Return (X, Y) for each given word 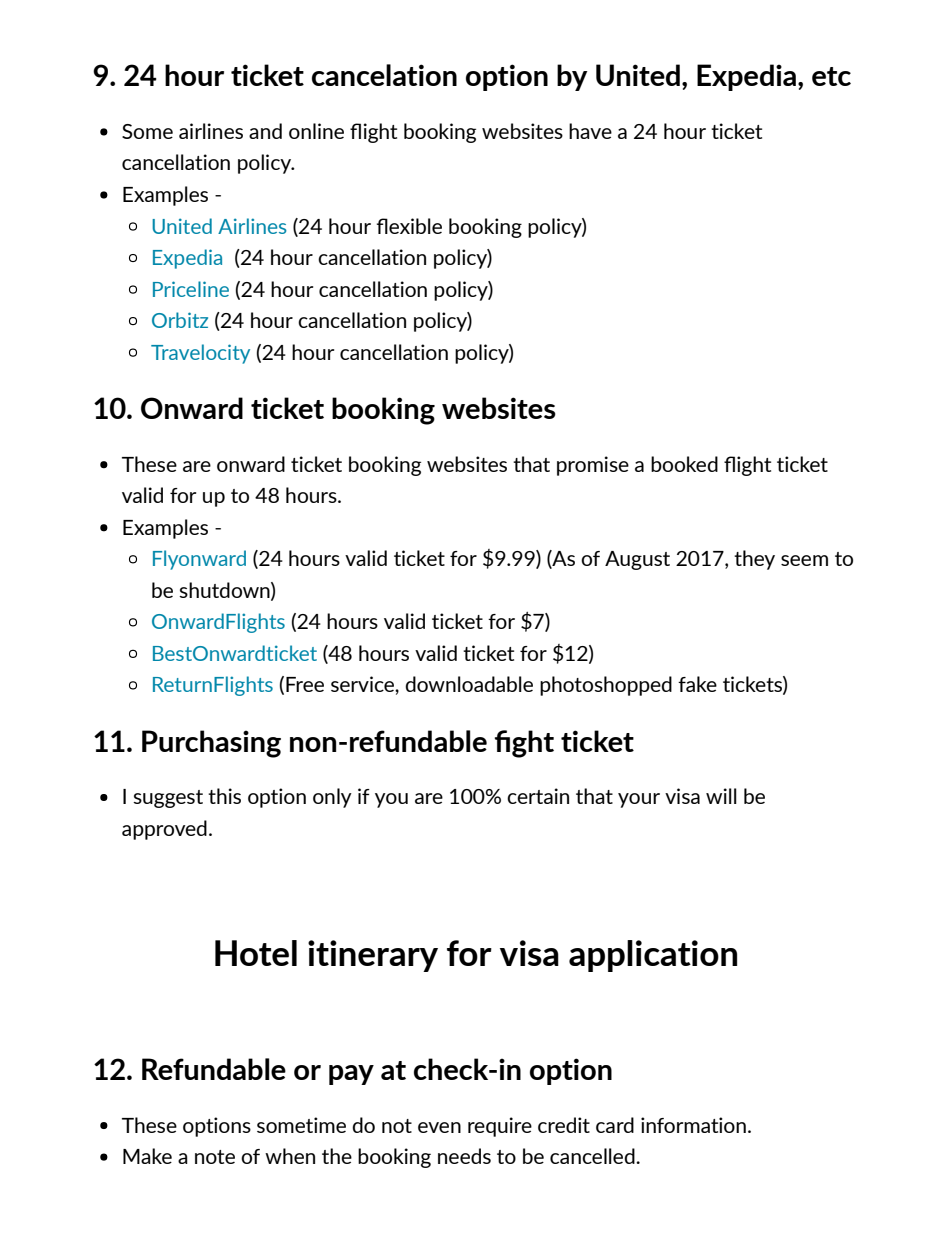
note (215, 1157)
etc (831, 76)
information (693, 1125)
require (500, 1127)
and (265, 131)
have (590, 131)
